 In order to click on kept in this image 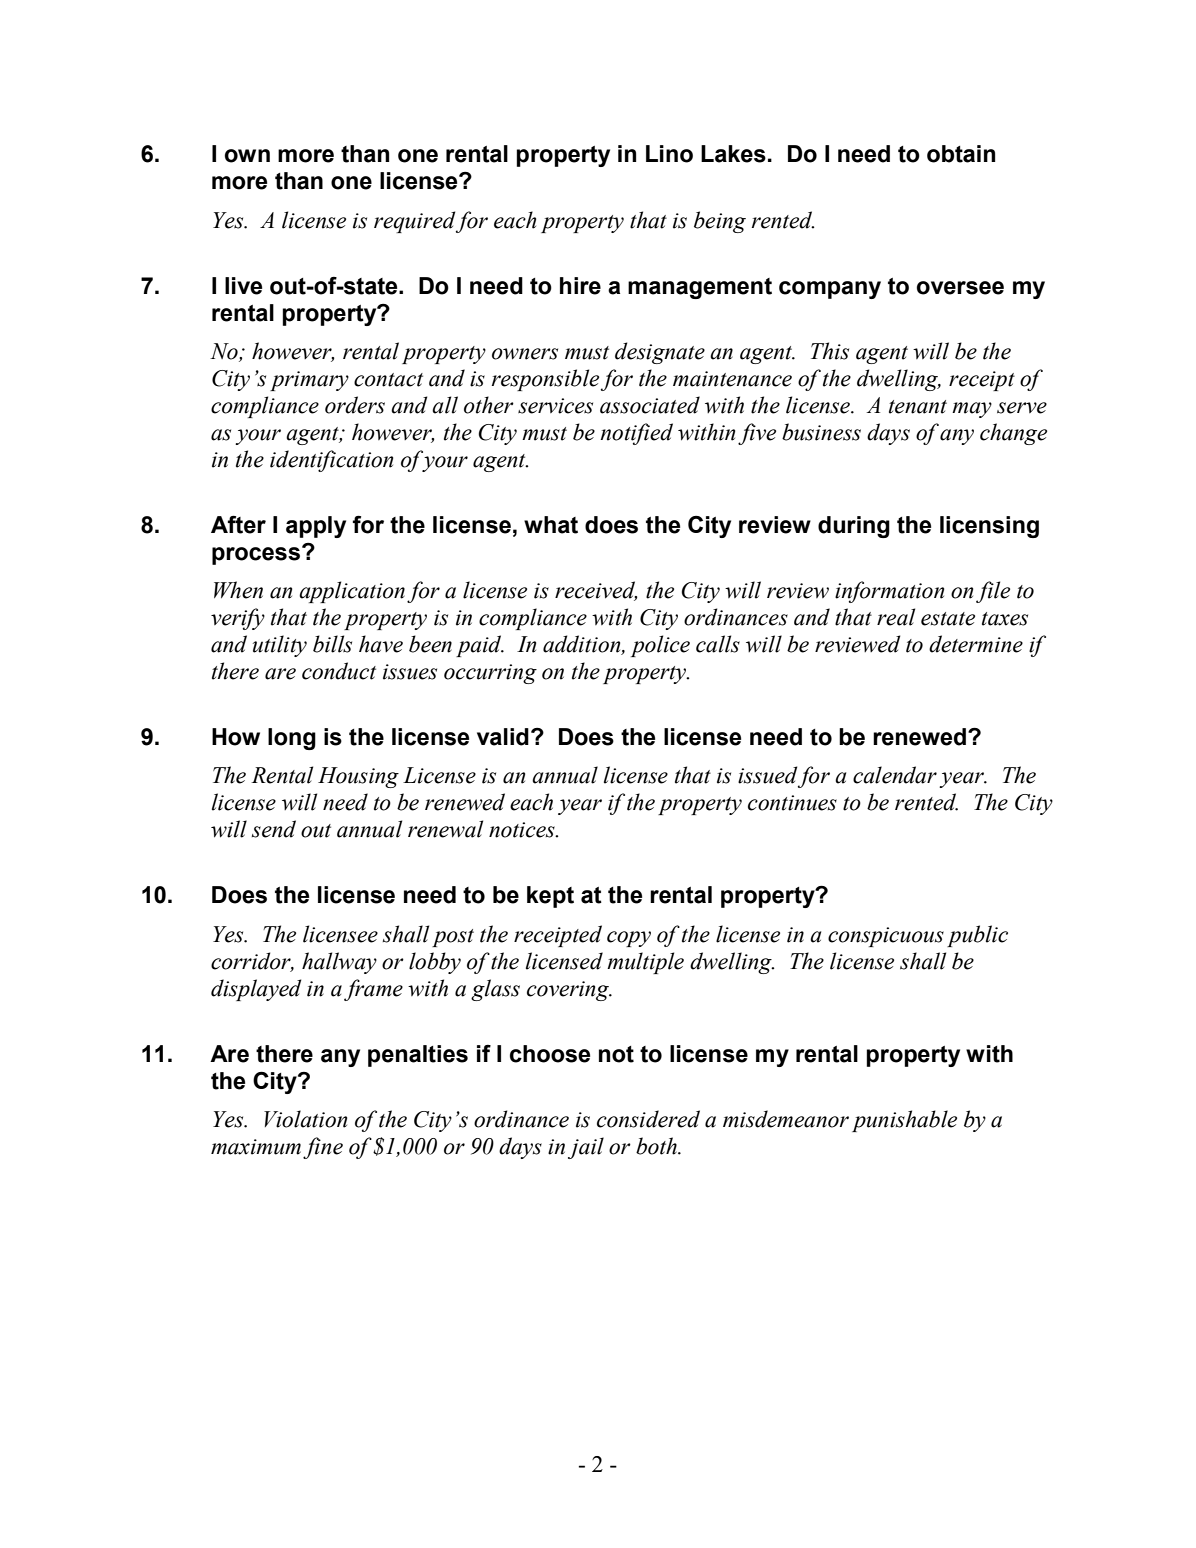, I will do `click(550, 897)`.
